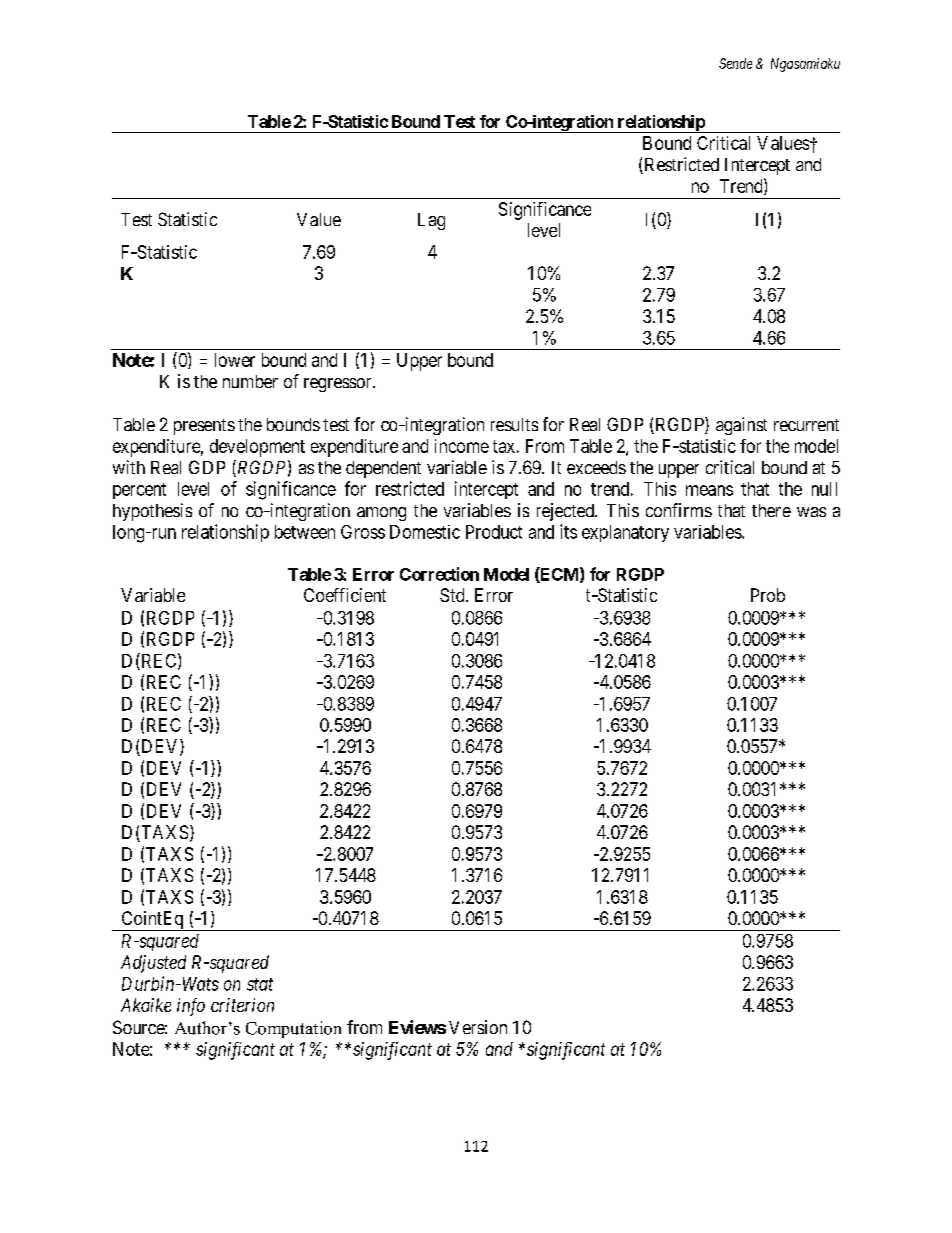 The image size is (952, 1233). Describe the element at coordinates (431, 221) in the screenshot. I see `Lag` at that location.
